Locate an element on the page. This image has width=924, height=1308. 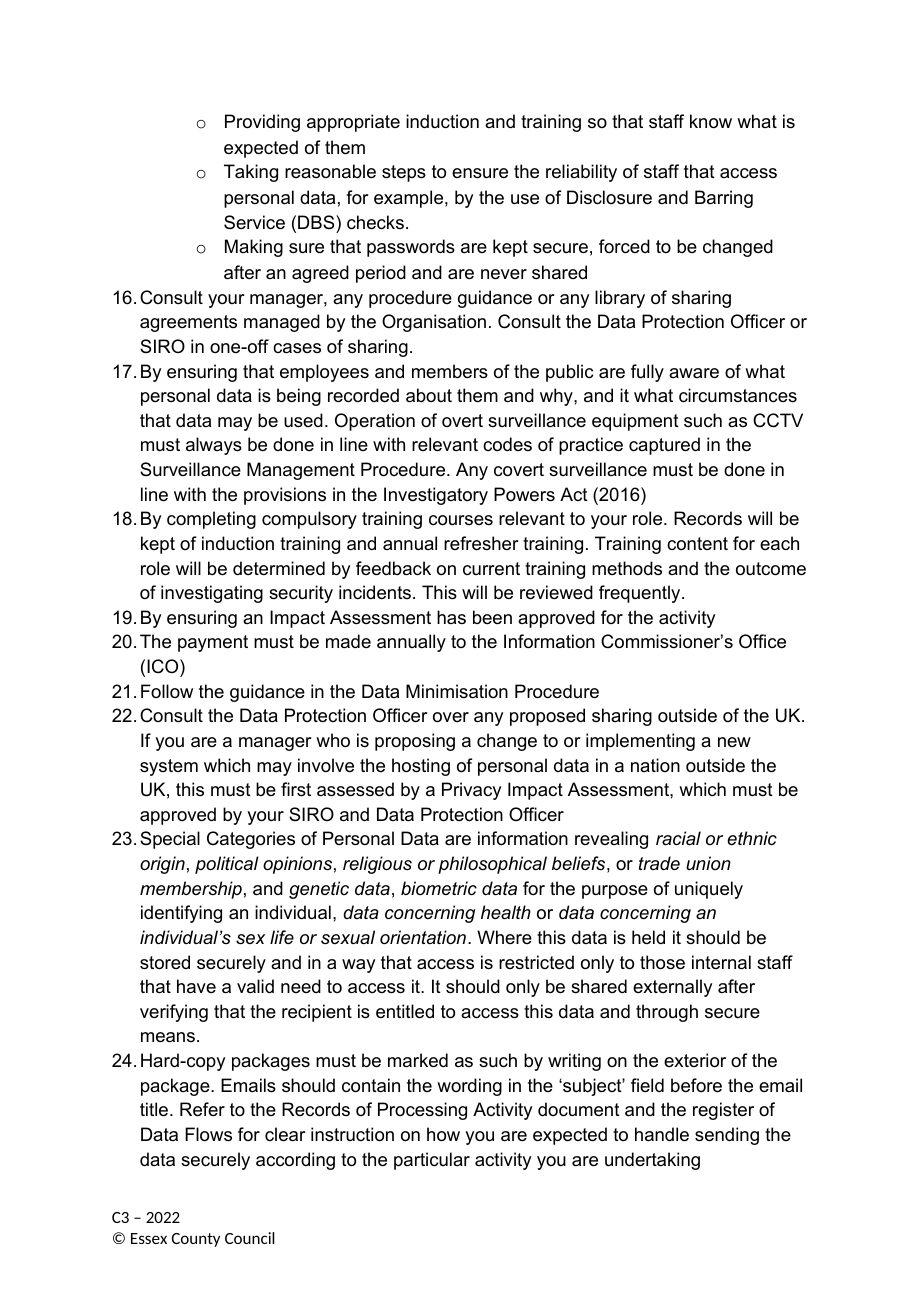
steps is located at coordinates (404, 173).
